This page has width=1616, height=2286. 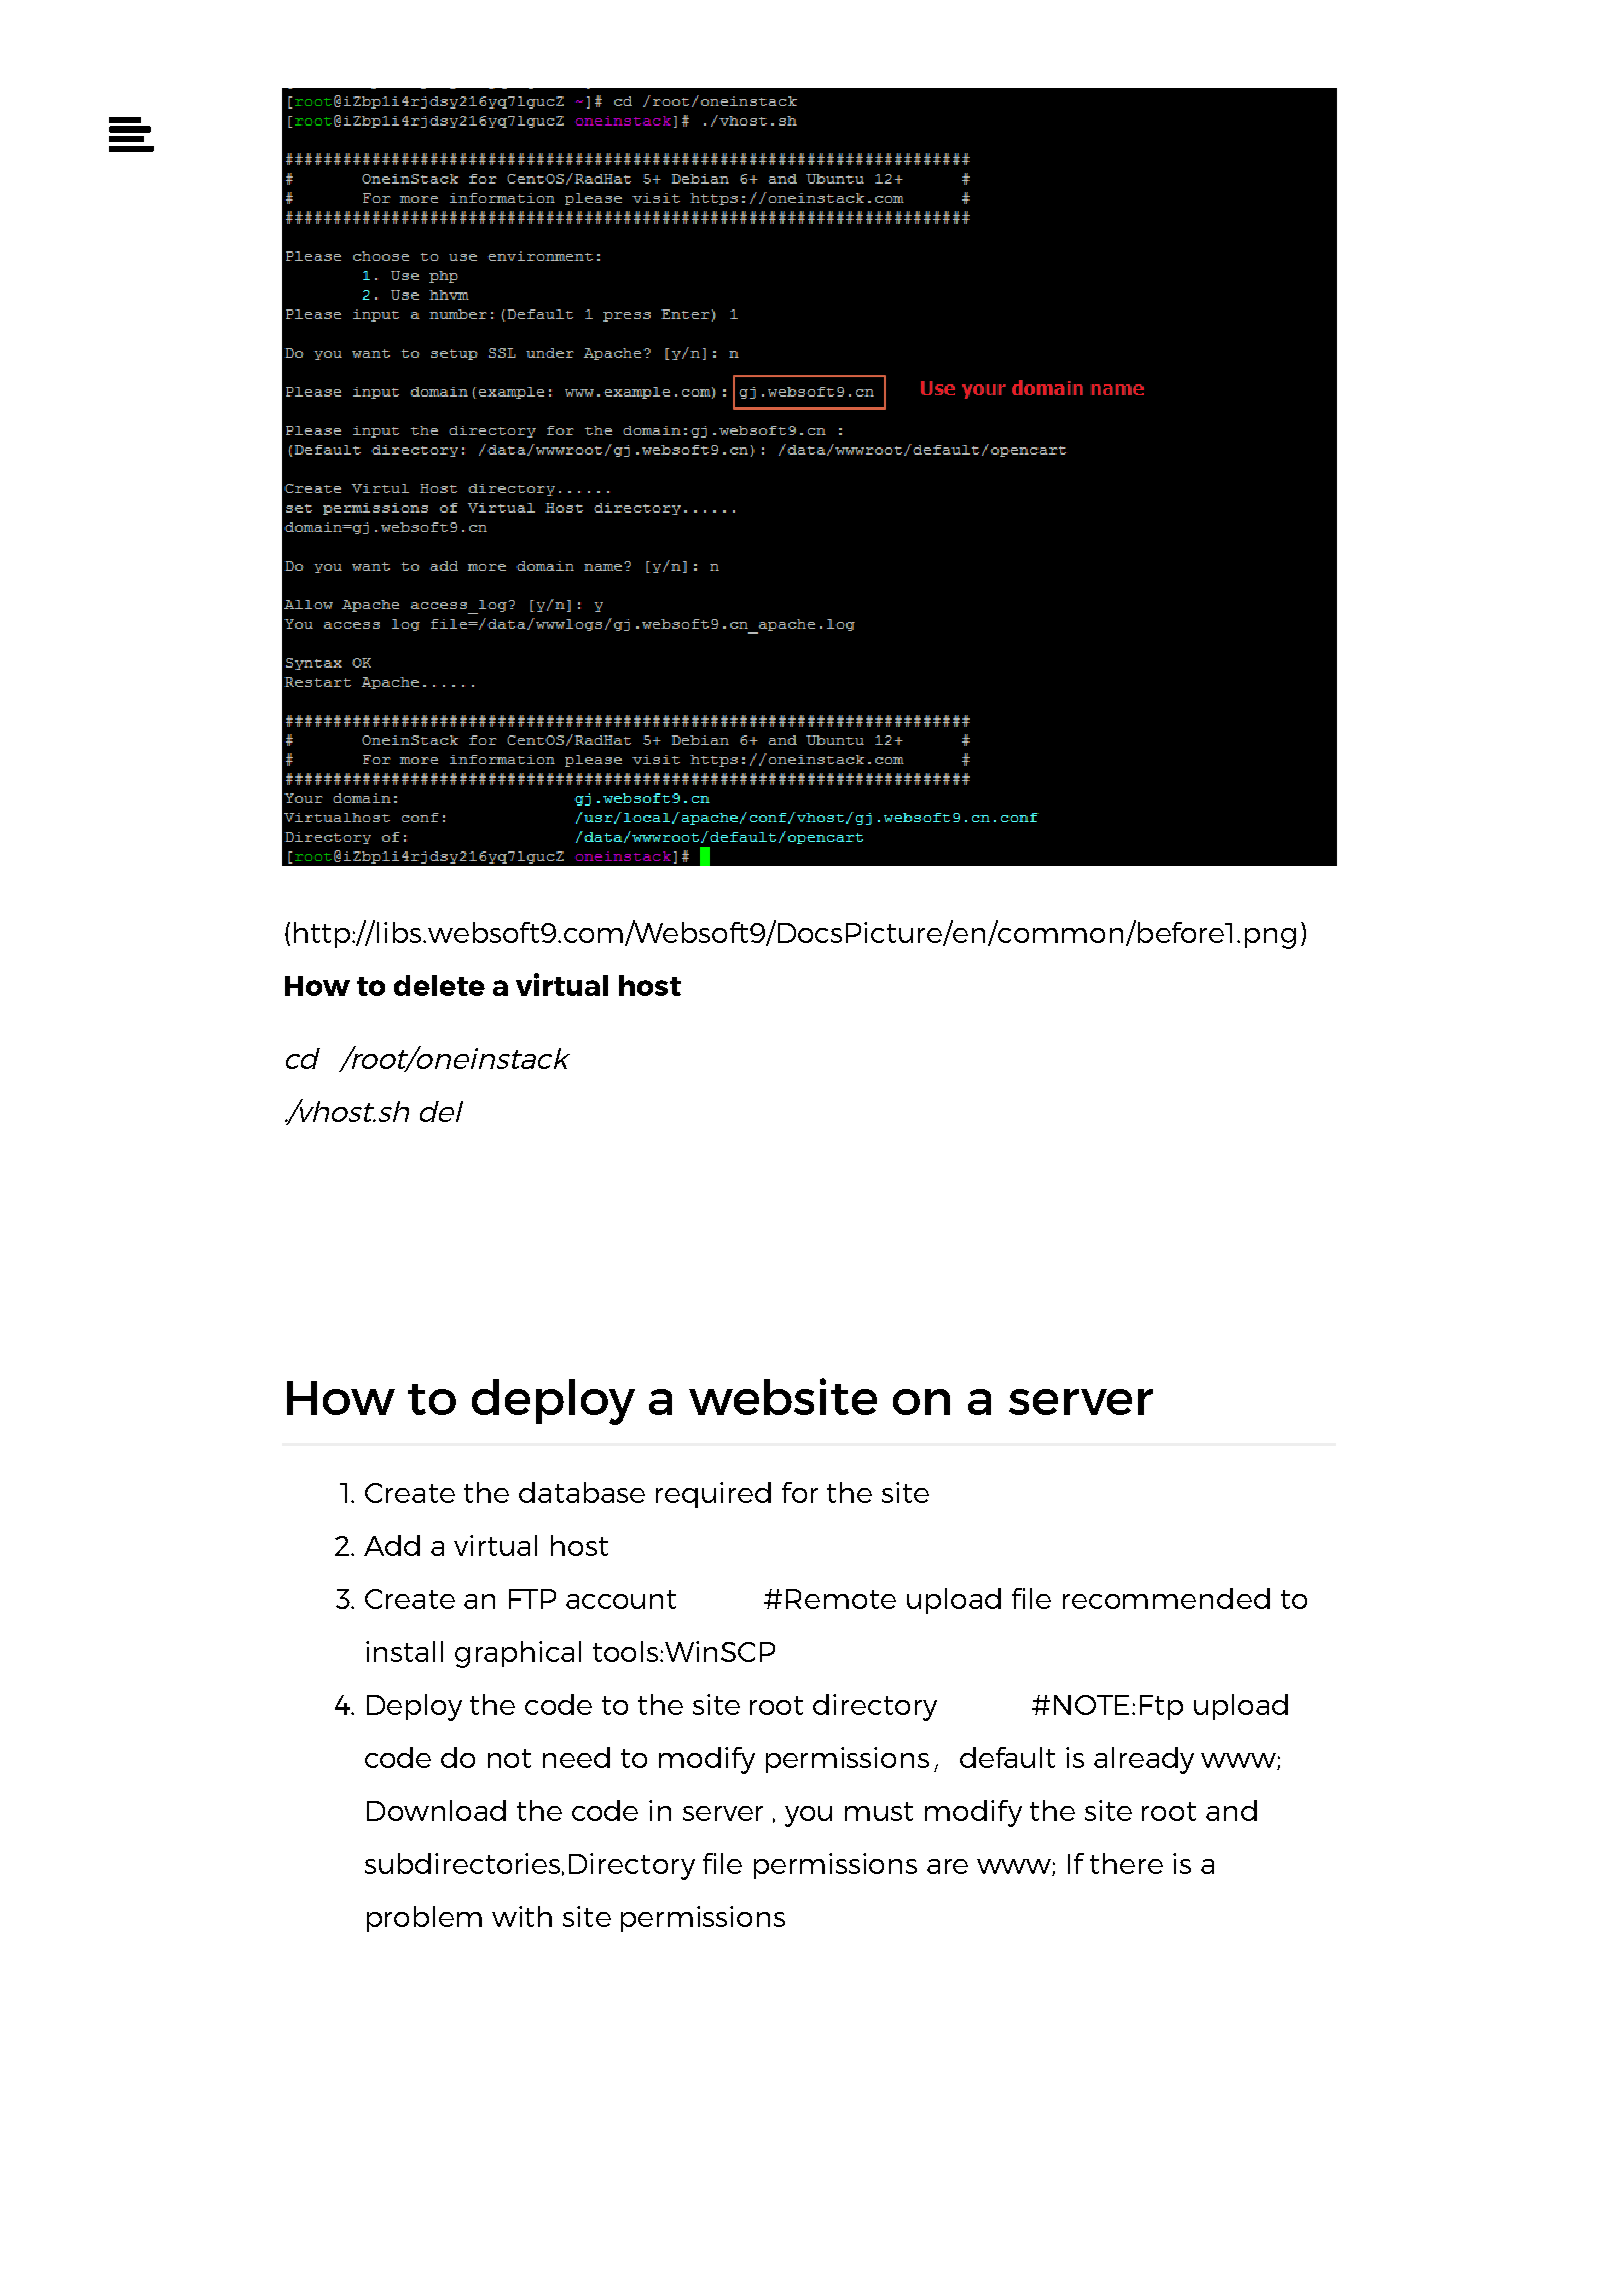 What do you see at coordinates (439, 985) in the page?
I see `delete` at bounding box center [439, 985].
